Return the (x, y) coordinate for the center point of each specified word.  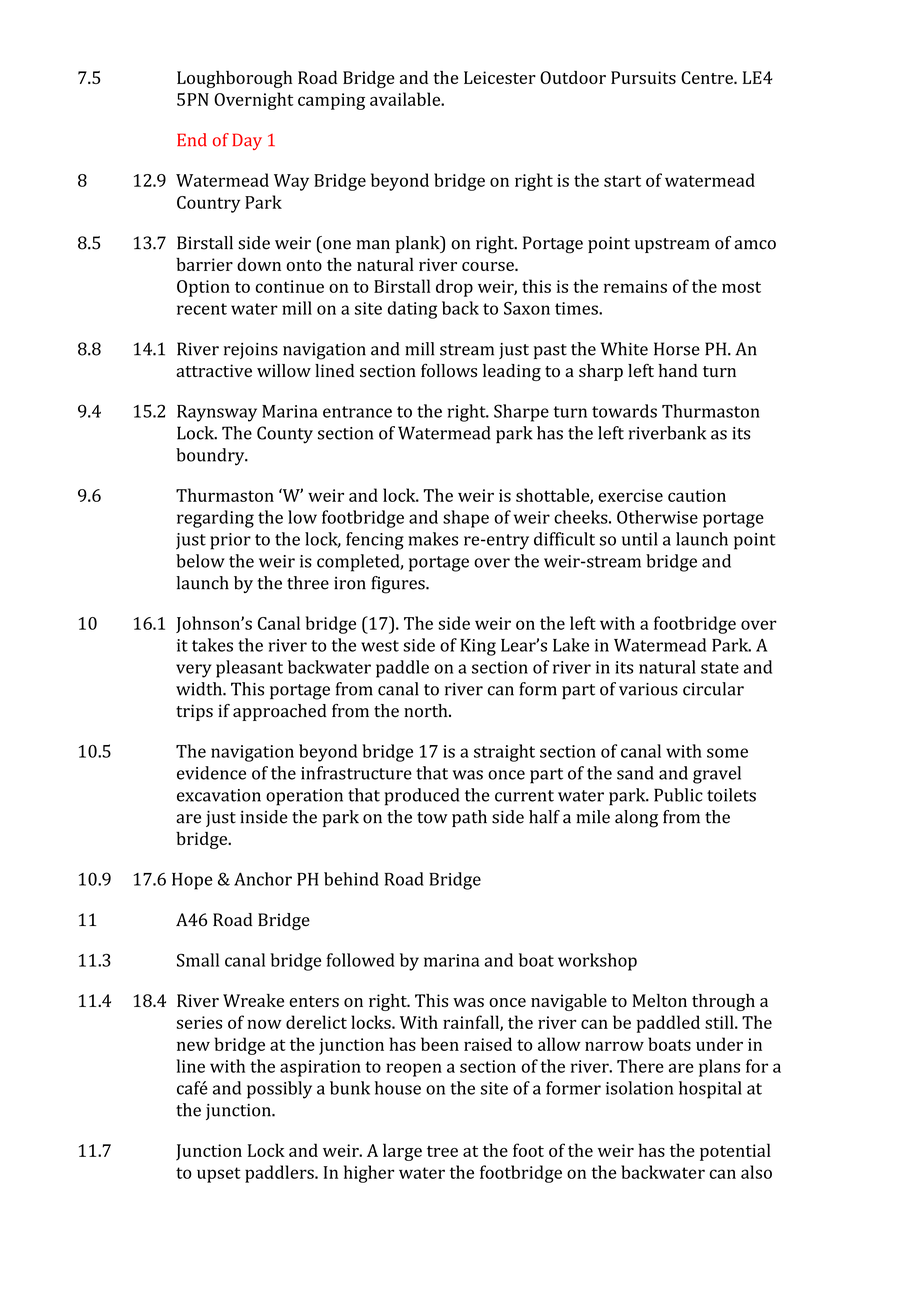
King (478, 647)
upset (219, 1175)
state (720, 668)
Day (247, 141)
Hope (192, 881)
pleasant (249, 669)
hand (678, 370)
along (636, 819)
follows (449, 371)
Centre (708, 77)
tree (442, 1151)
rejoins (251, 351)
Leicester (500, 77)
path (469, 818)
